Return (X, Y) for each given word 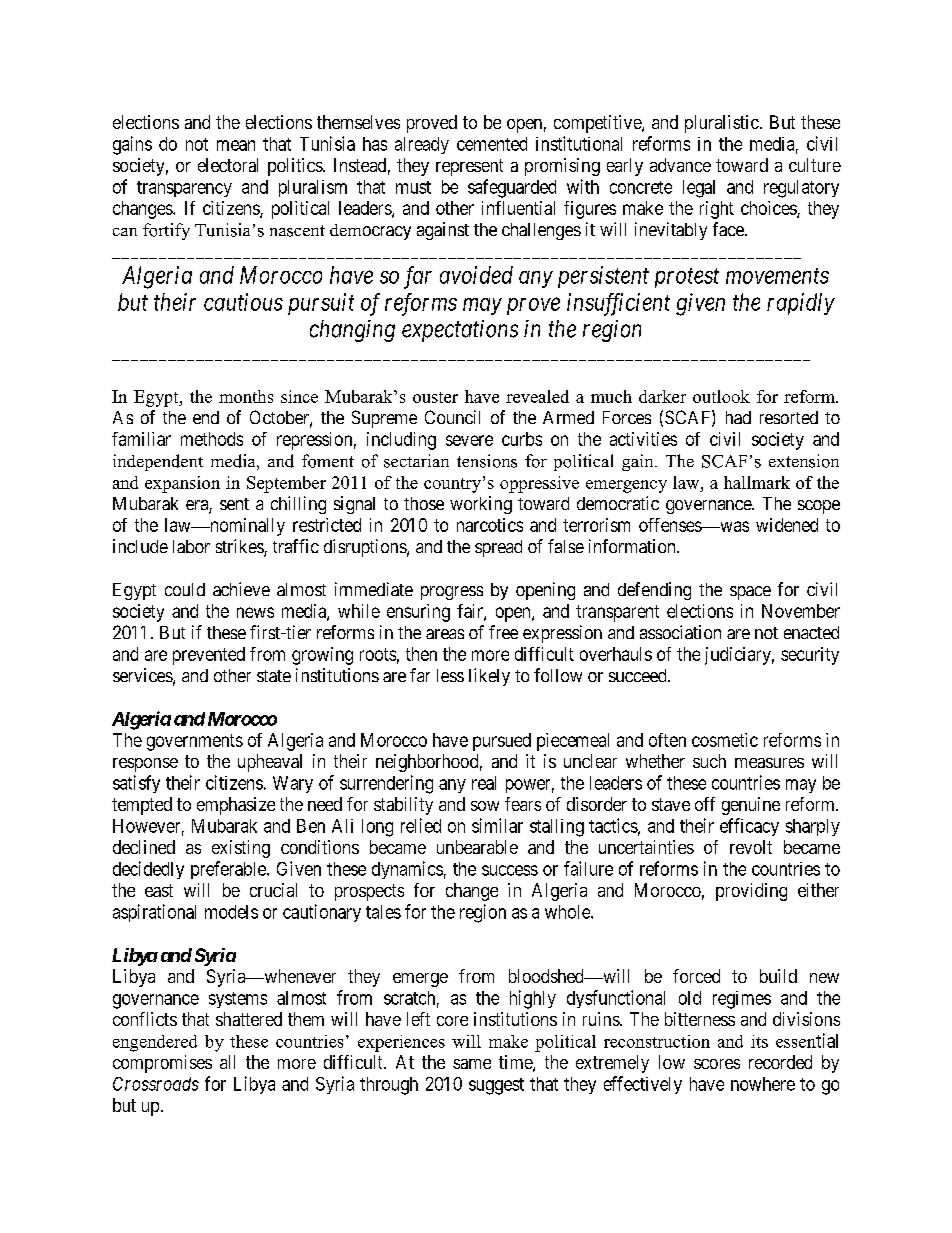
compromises (162, 1064)
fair (471, 612)
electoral (228, 165)
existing (241, 849)
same (472, 1064)
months (246, 396)
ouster (435, 397)
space (750, 593)
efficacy (749, 827)
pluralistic (722, 124)
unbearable (477, 847)
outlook (721, 396)
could (185, 589)
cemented (492, 144)
